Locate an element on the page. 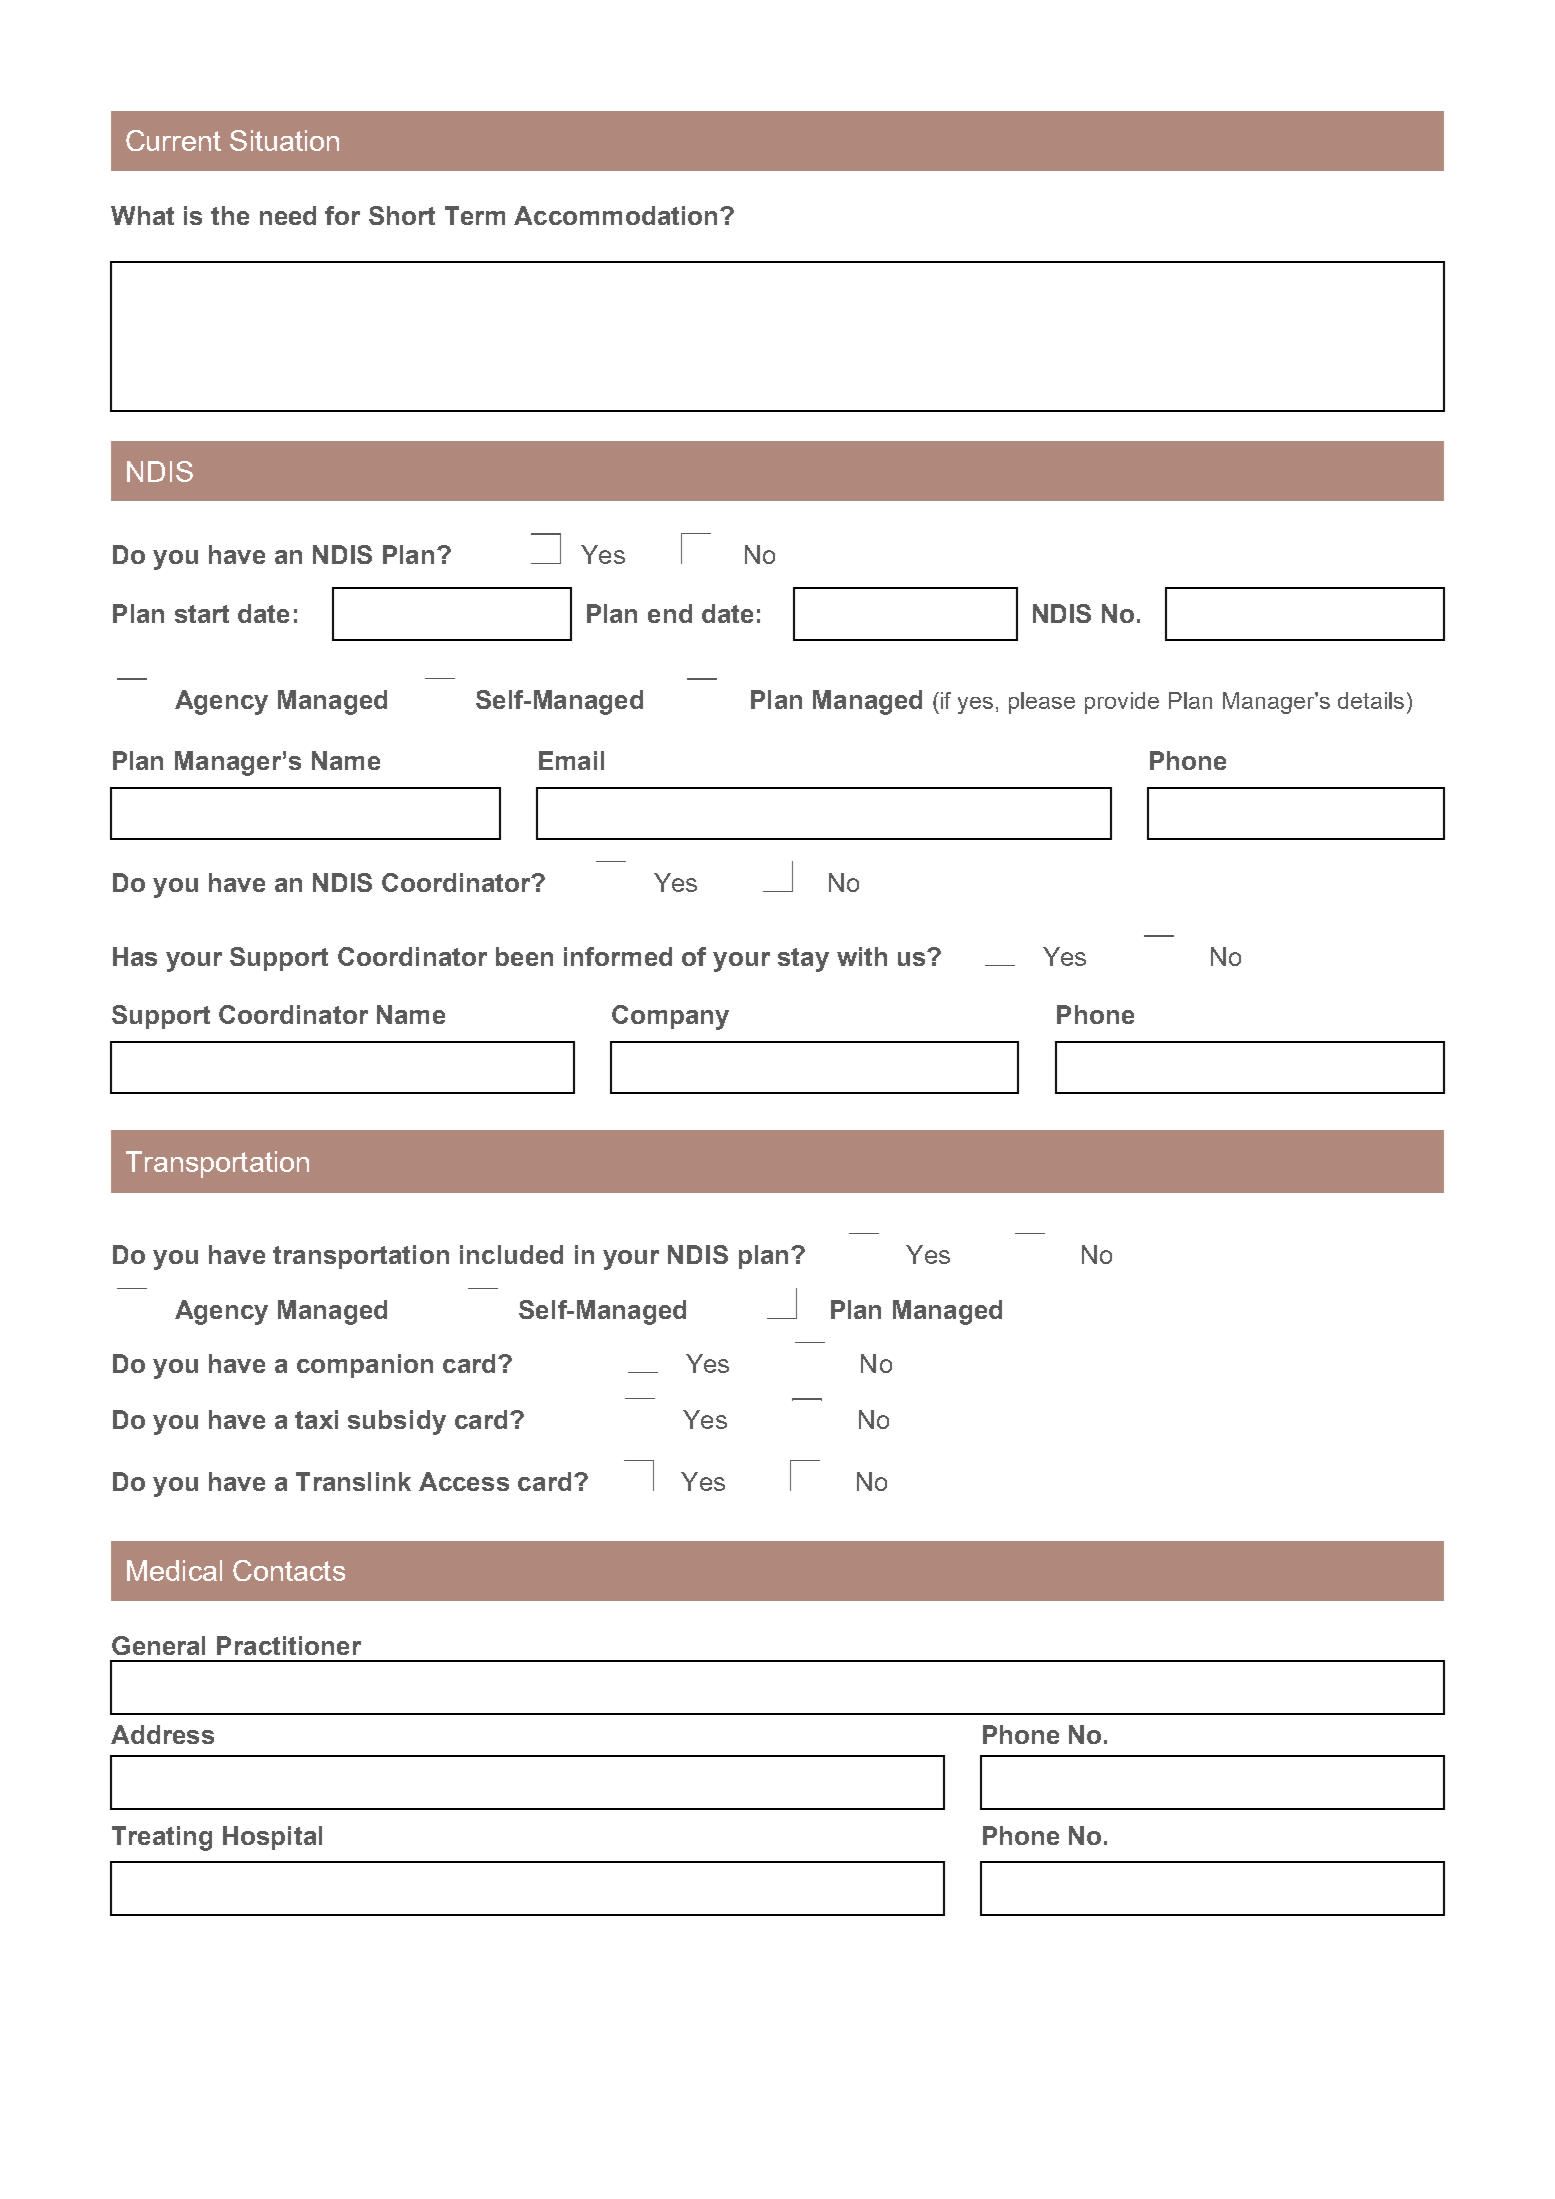  Access is located at coordinates (464, 1481).
